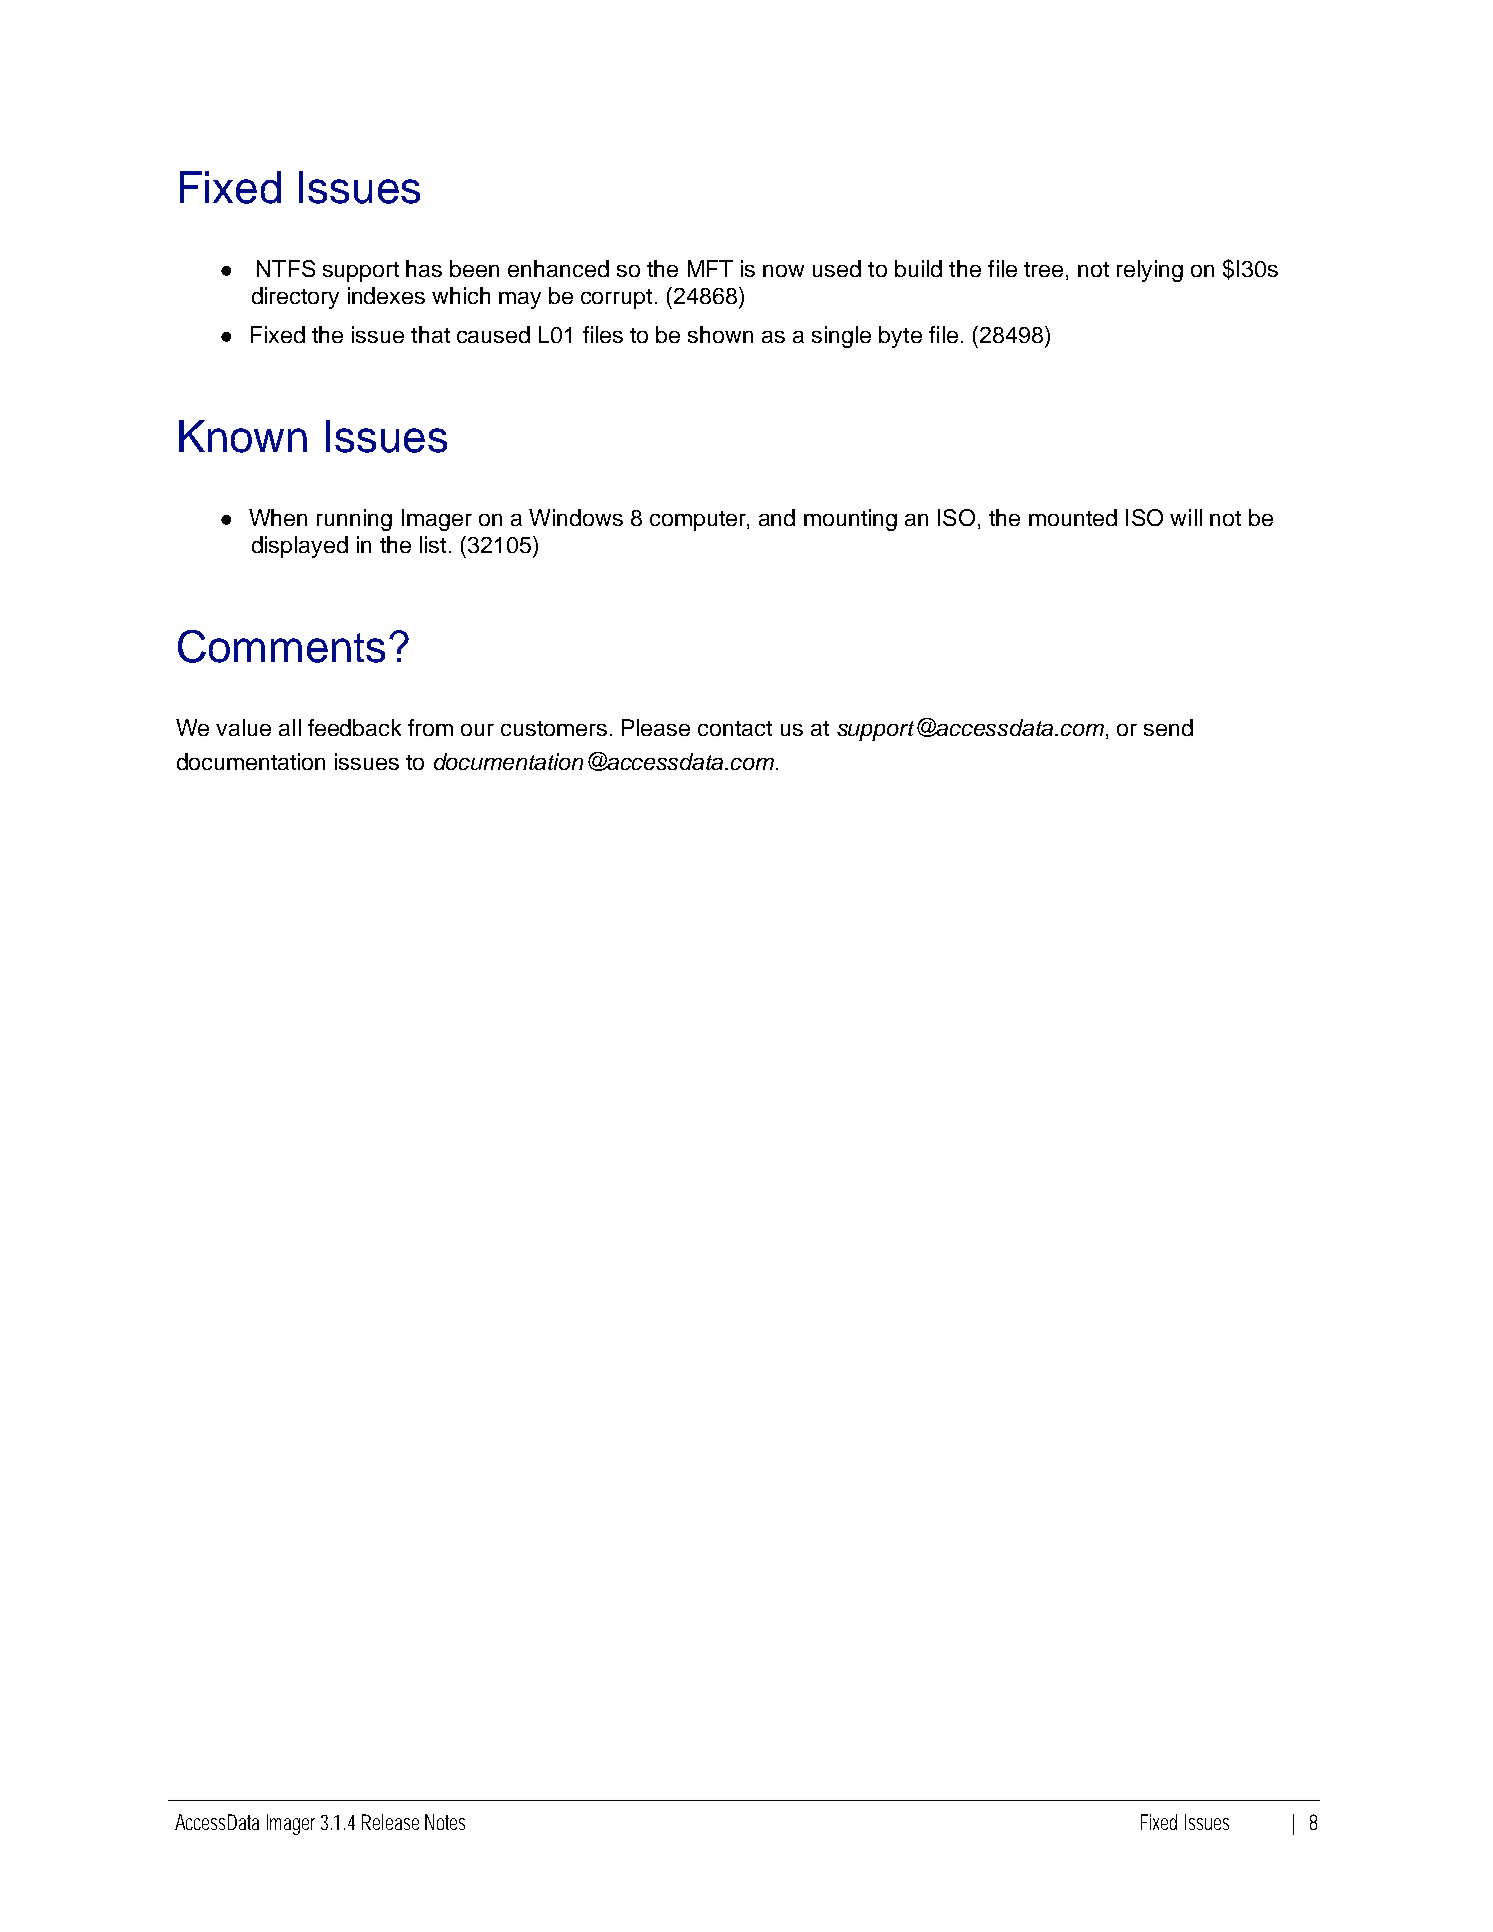  I want to click on indexes, so click(386, 295).
